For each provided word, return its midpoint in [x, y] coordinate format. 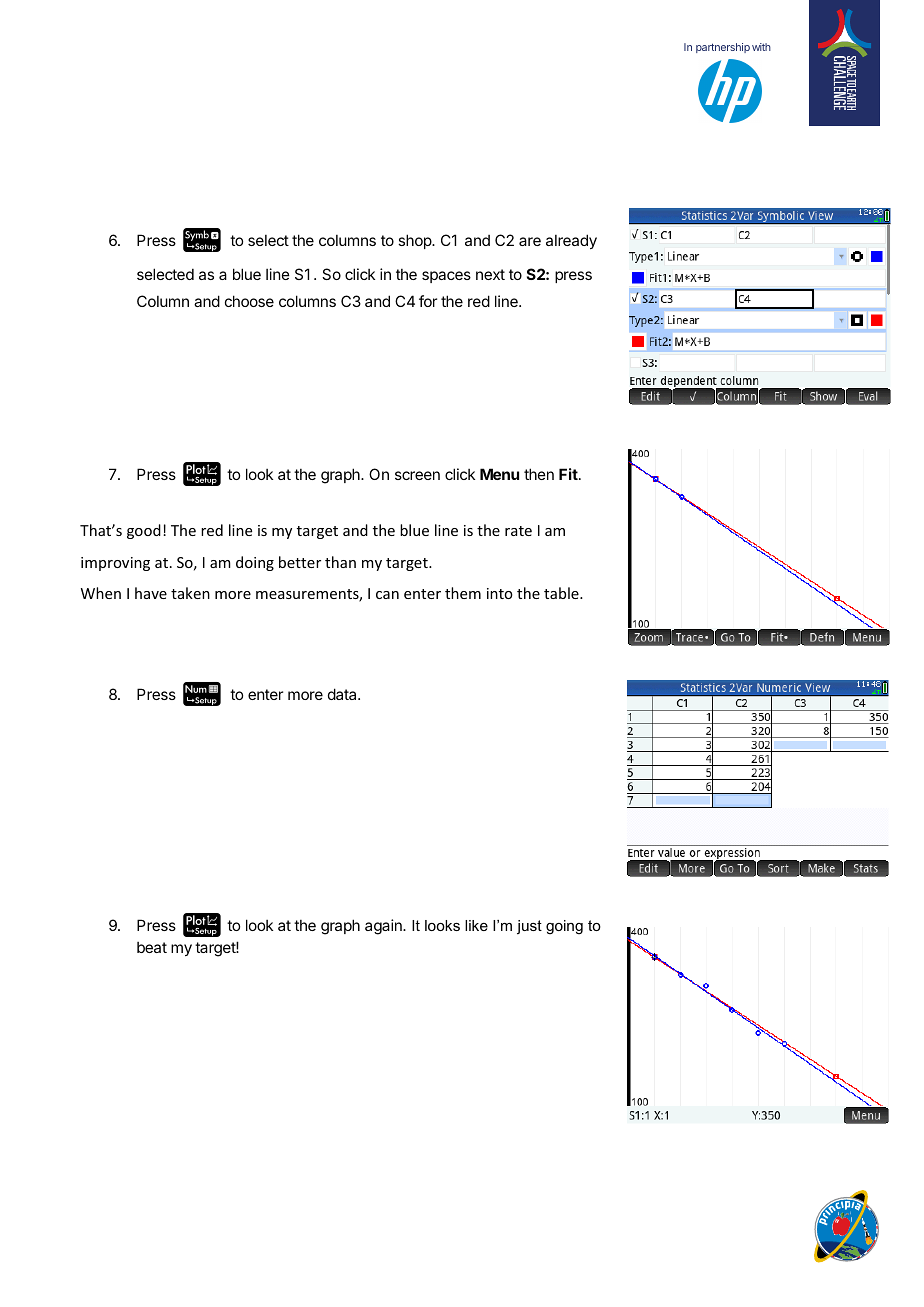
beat [152, 947]
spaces [446, 277]
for [428, 301]
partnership [723, 48]
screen [417, 475]
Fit [569, 474]
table [562, 593]
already [571, 241]
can [387, 595]
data [343, 694]
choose [249, 301]
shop [415, 241]
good [144, 531]
